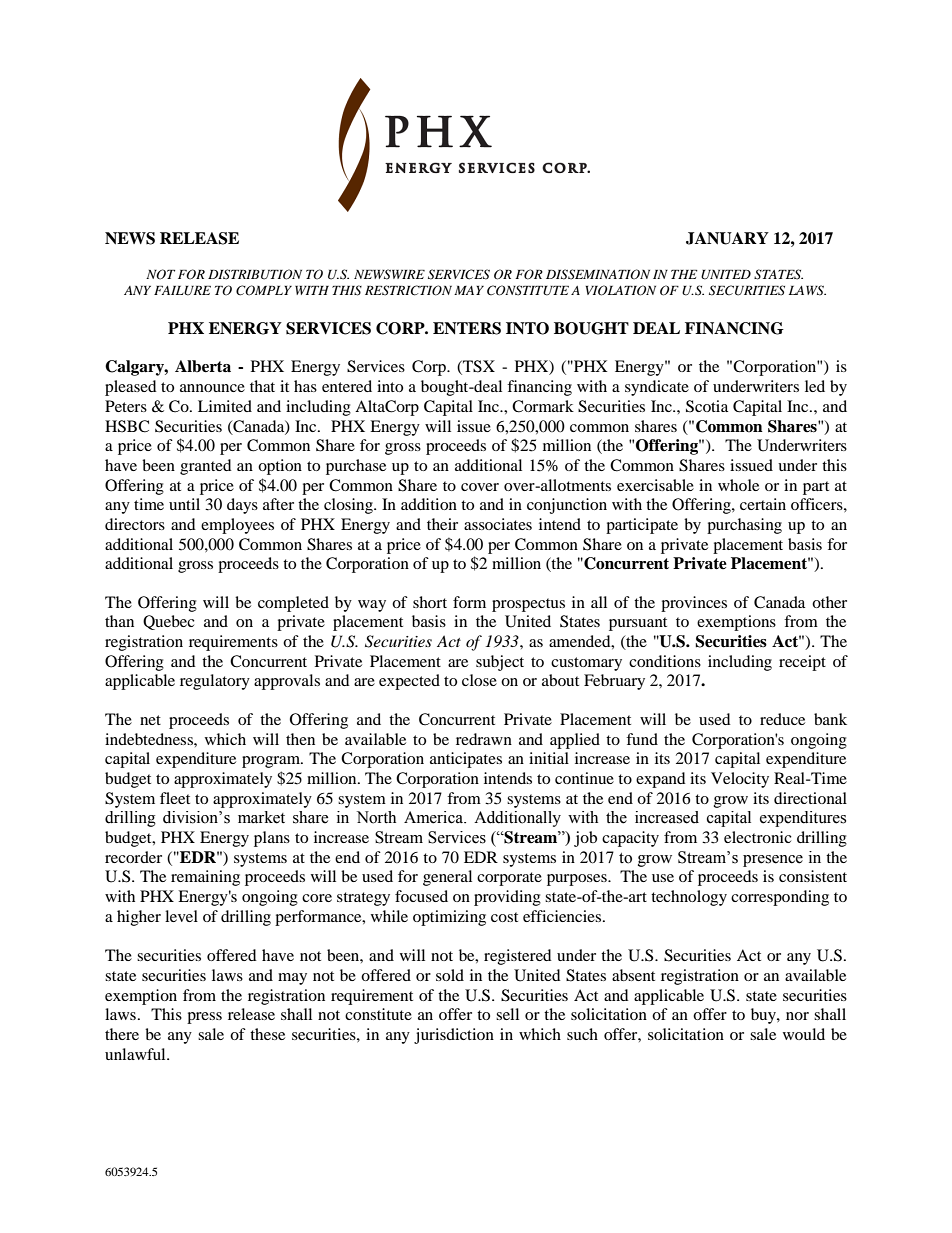 The width and height of the screenshot is (952, 1233). I want to click on buy, so click(764, 1016).
